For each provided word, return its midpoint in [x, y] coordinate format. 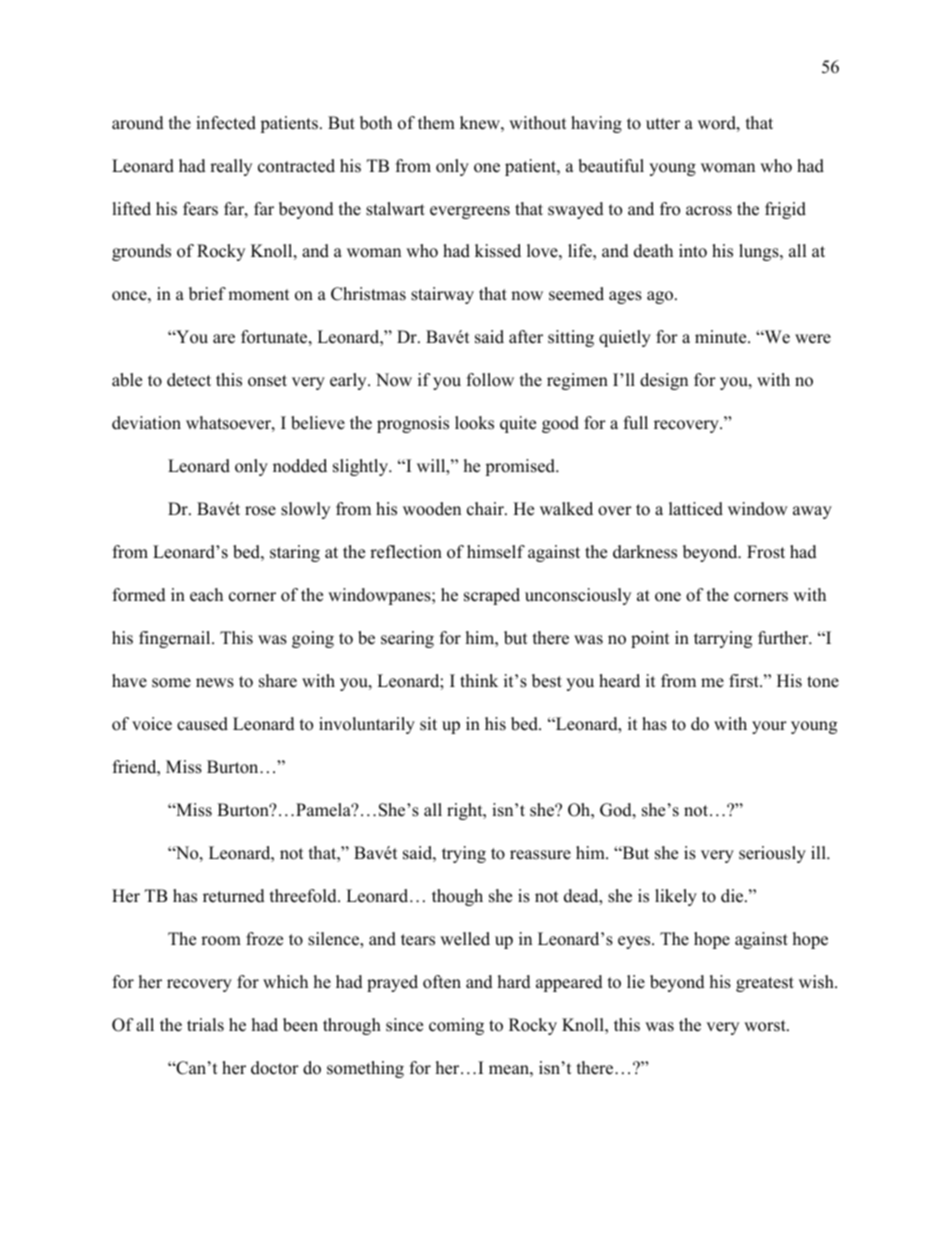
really [231, 167]
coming [456, 1026]
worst [766, 1026]
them [436, 123]
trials [205, 1025]
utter [663, 124]
